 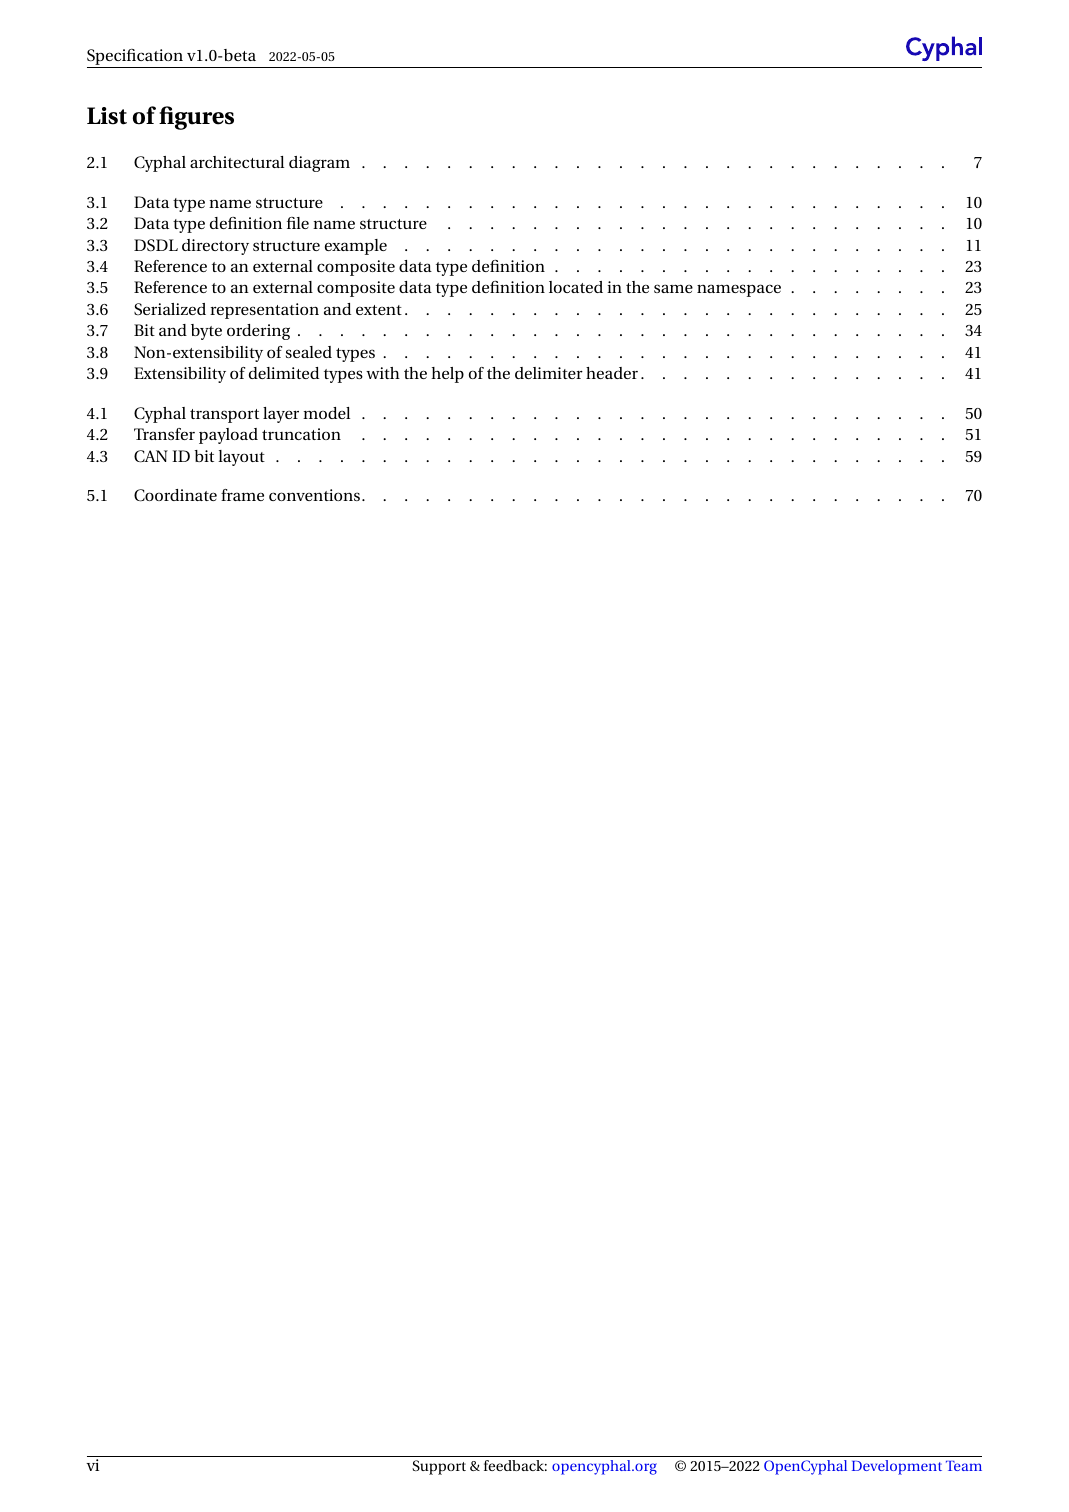 What do you see at coordinates (439, 1467) in the page?
I see `Support` at bounding box center [439, 1467].
